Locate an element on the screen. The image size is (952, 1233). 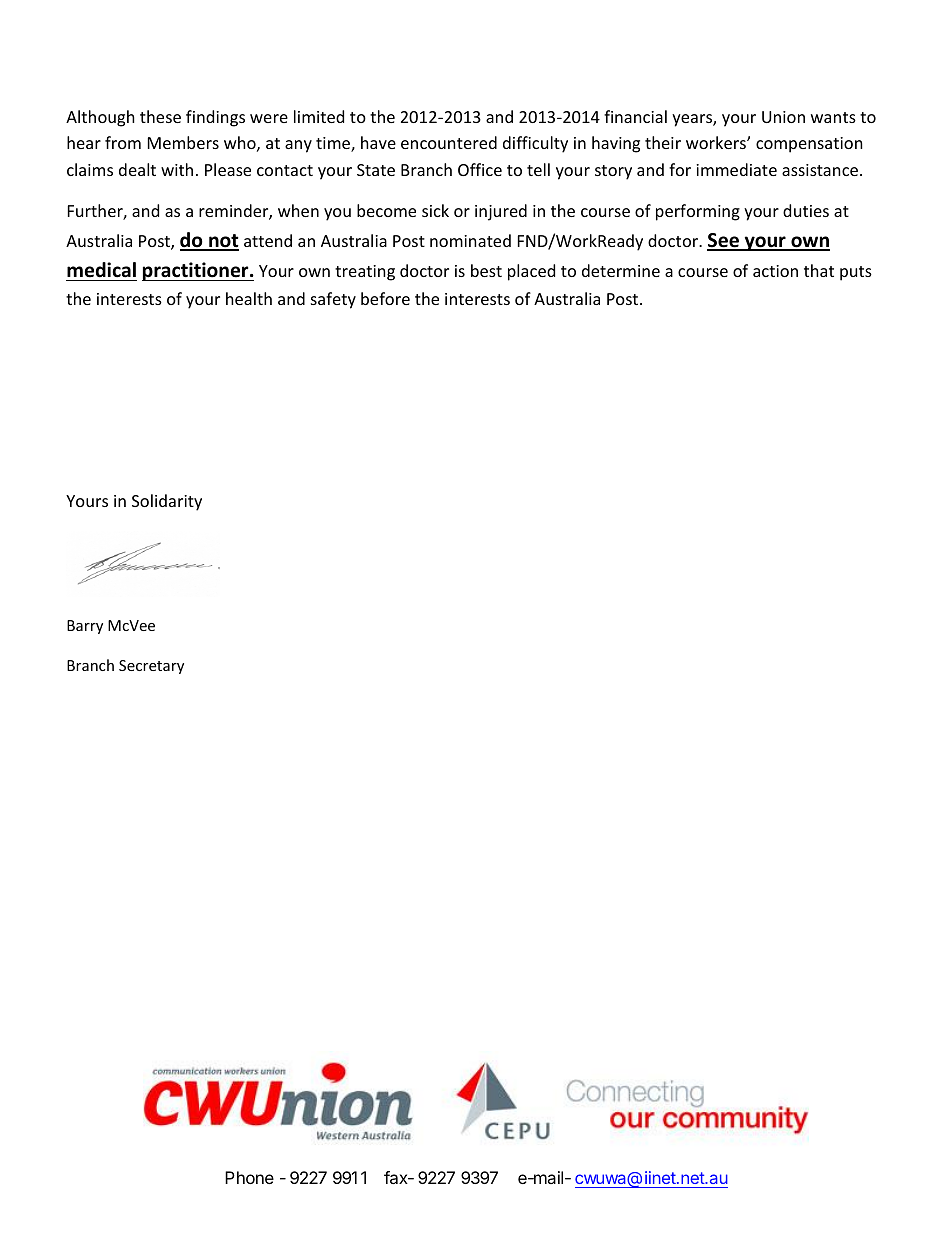
Members is located at coordinates (183, 142).
